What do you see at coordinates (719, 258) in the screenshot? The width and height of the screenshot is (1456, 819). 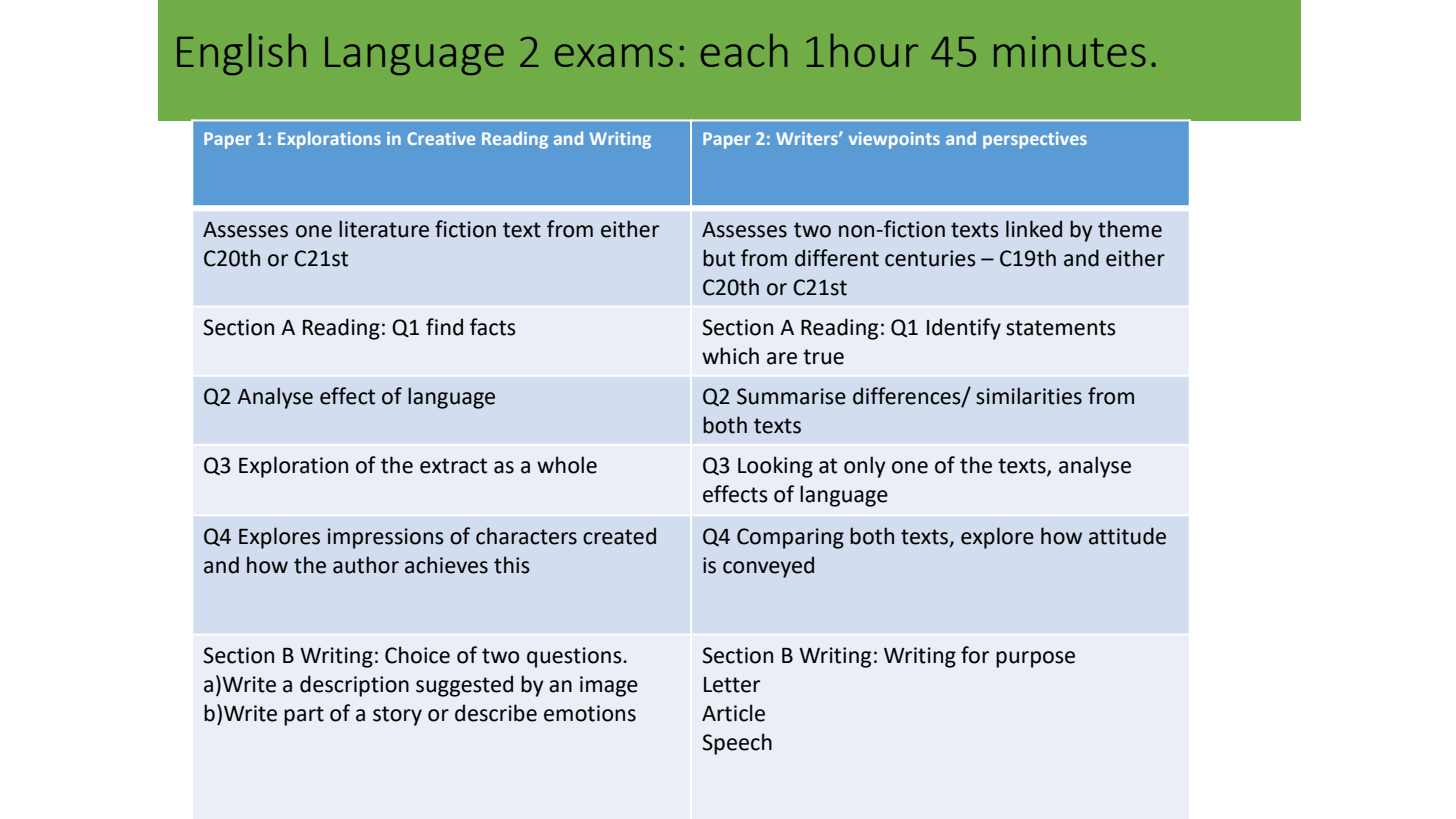 I see `but` at bounding box center [719, 258].
